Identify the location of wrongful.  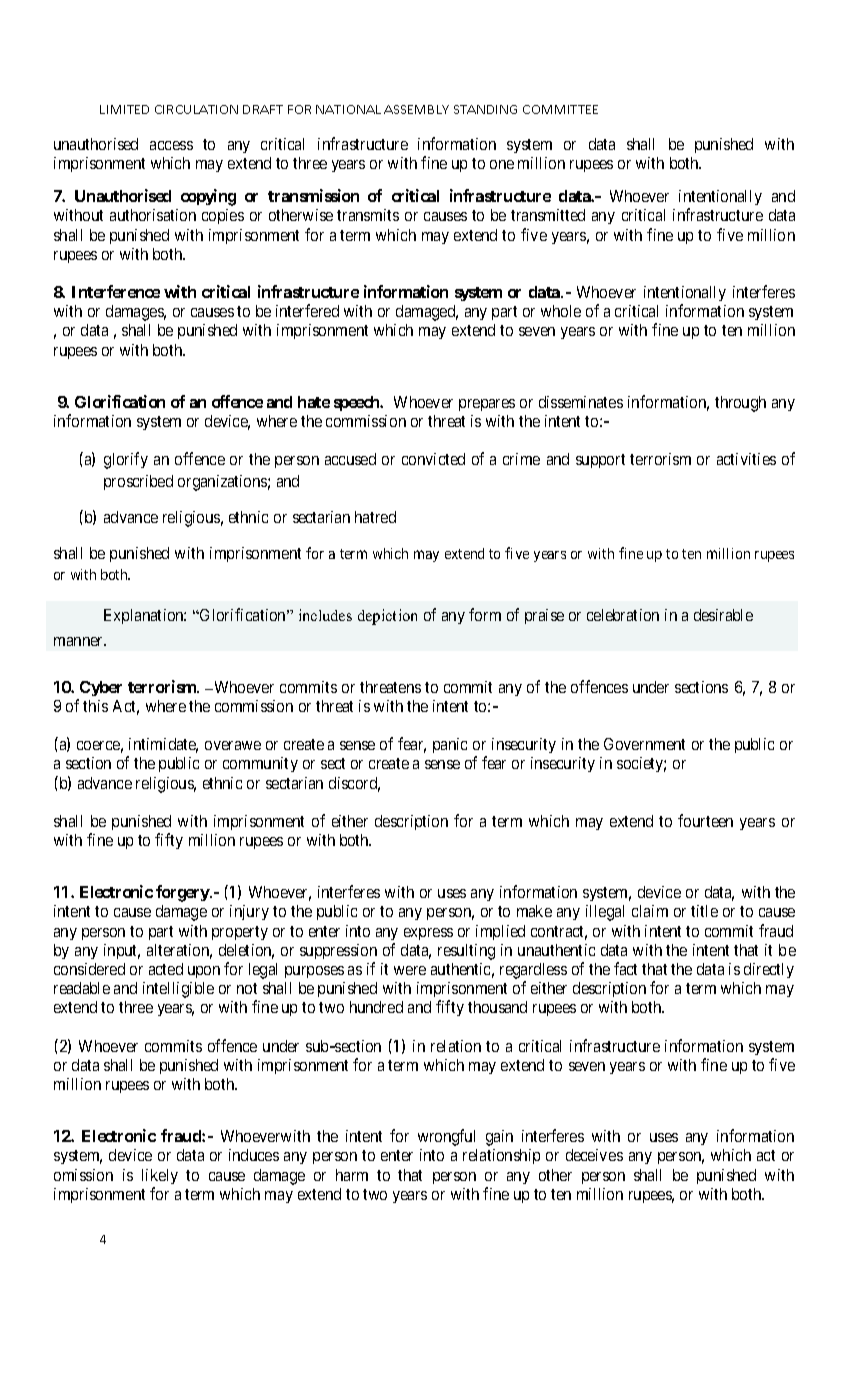
(446, 1137).
